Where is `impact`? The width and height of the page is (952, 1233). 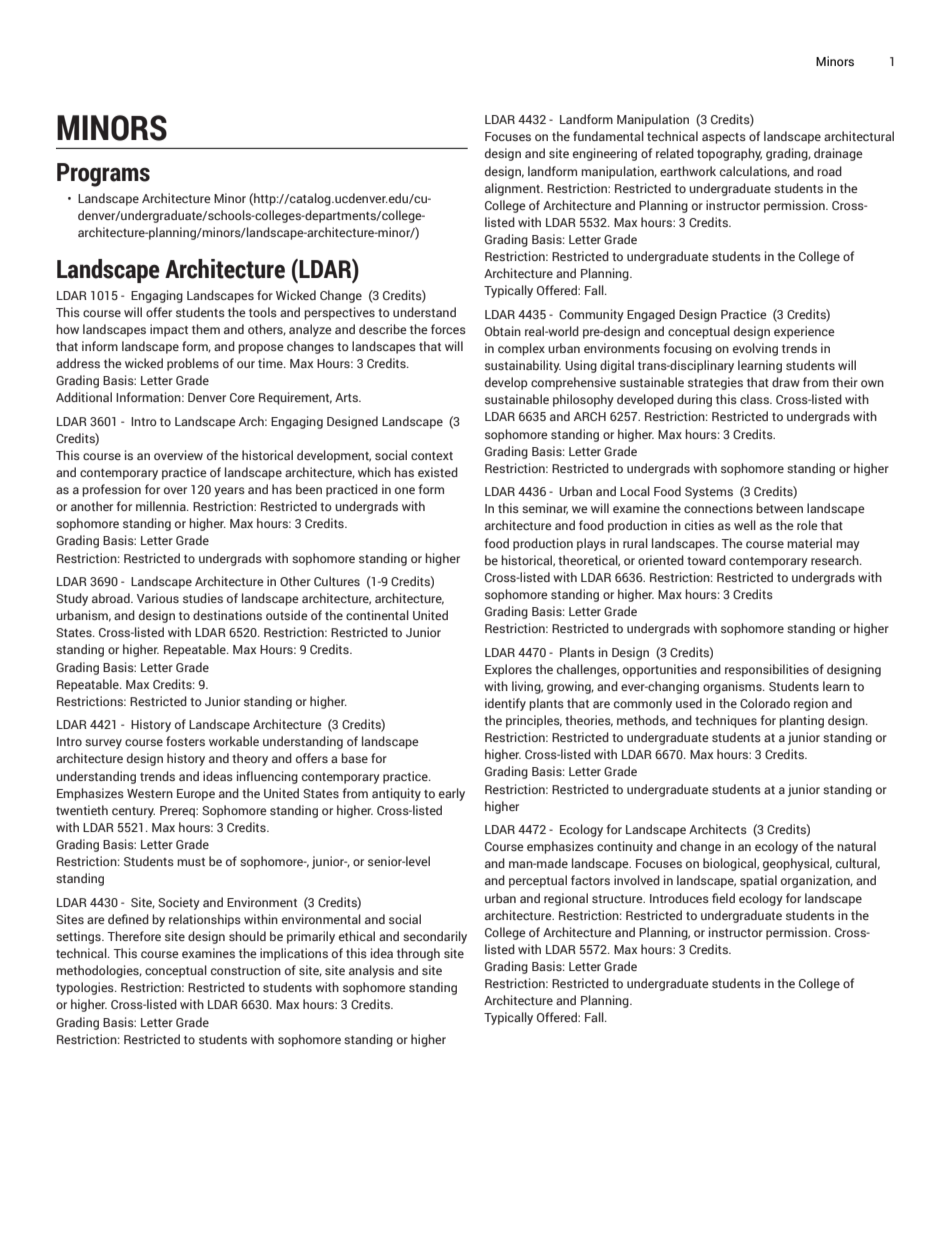
impact is located at coordinates (169, 330).
